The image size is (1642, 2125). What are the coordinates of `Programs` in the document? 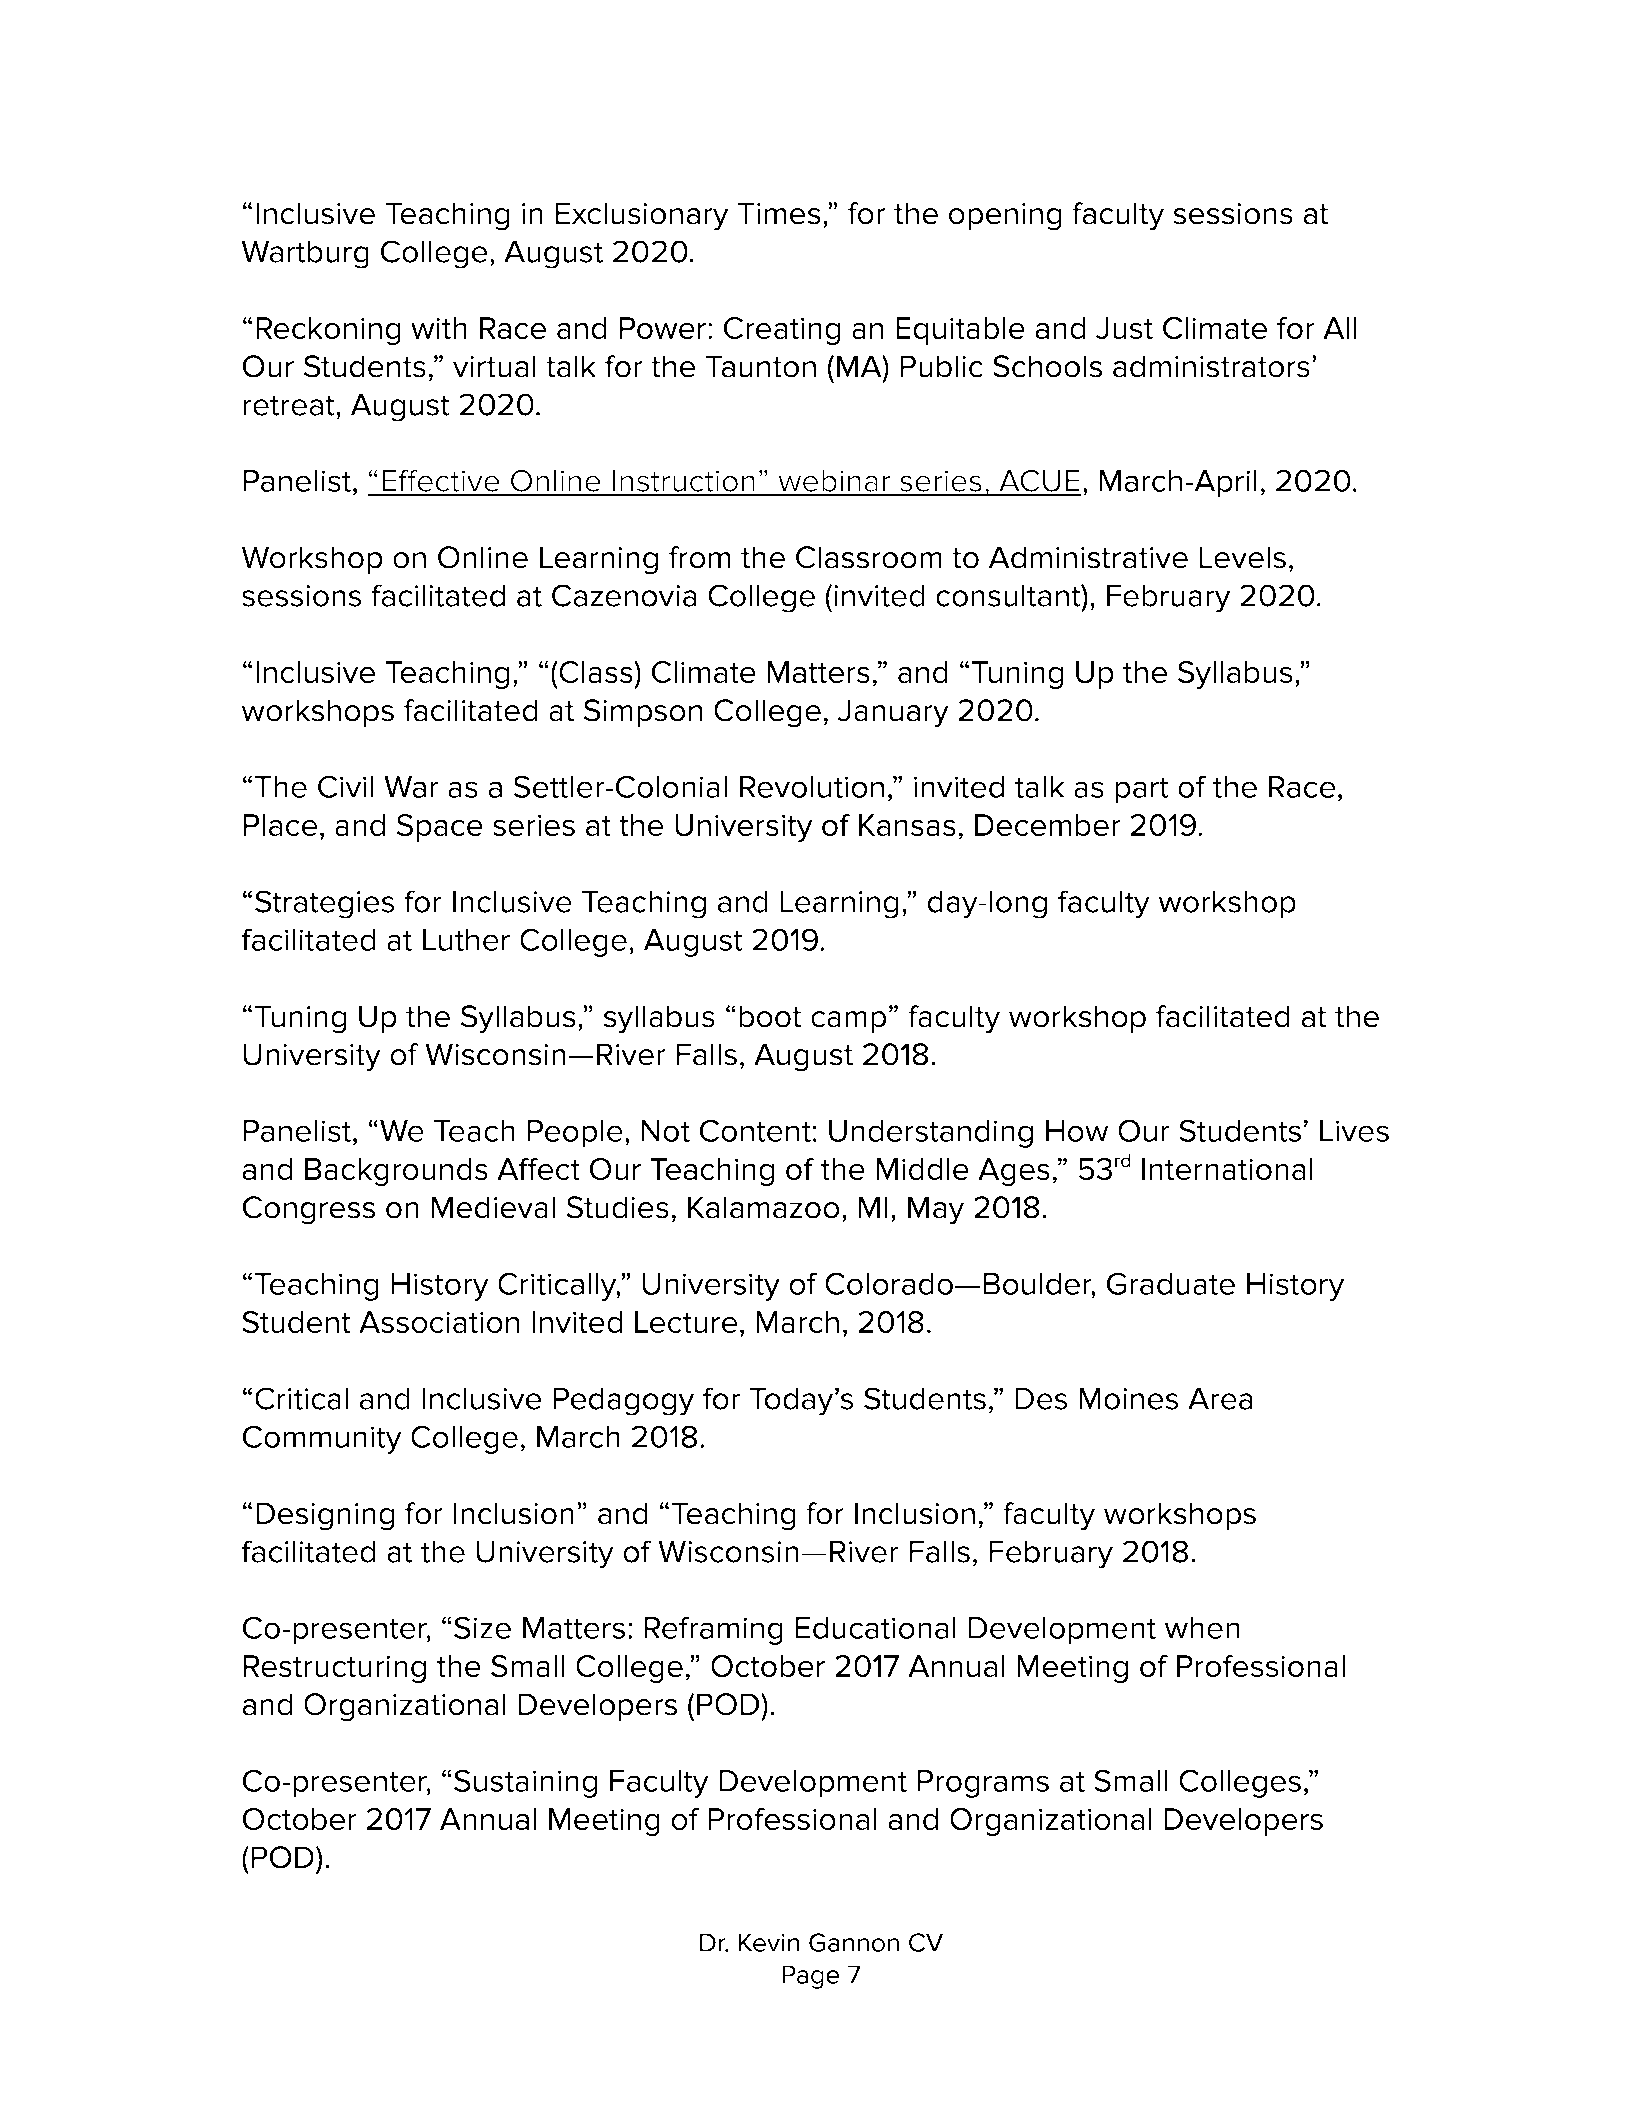 It's located at (983, 1784).
